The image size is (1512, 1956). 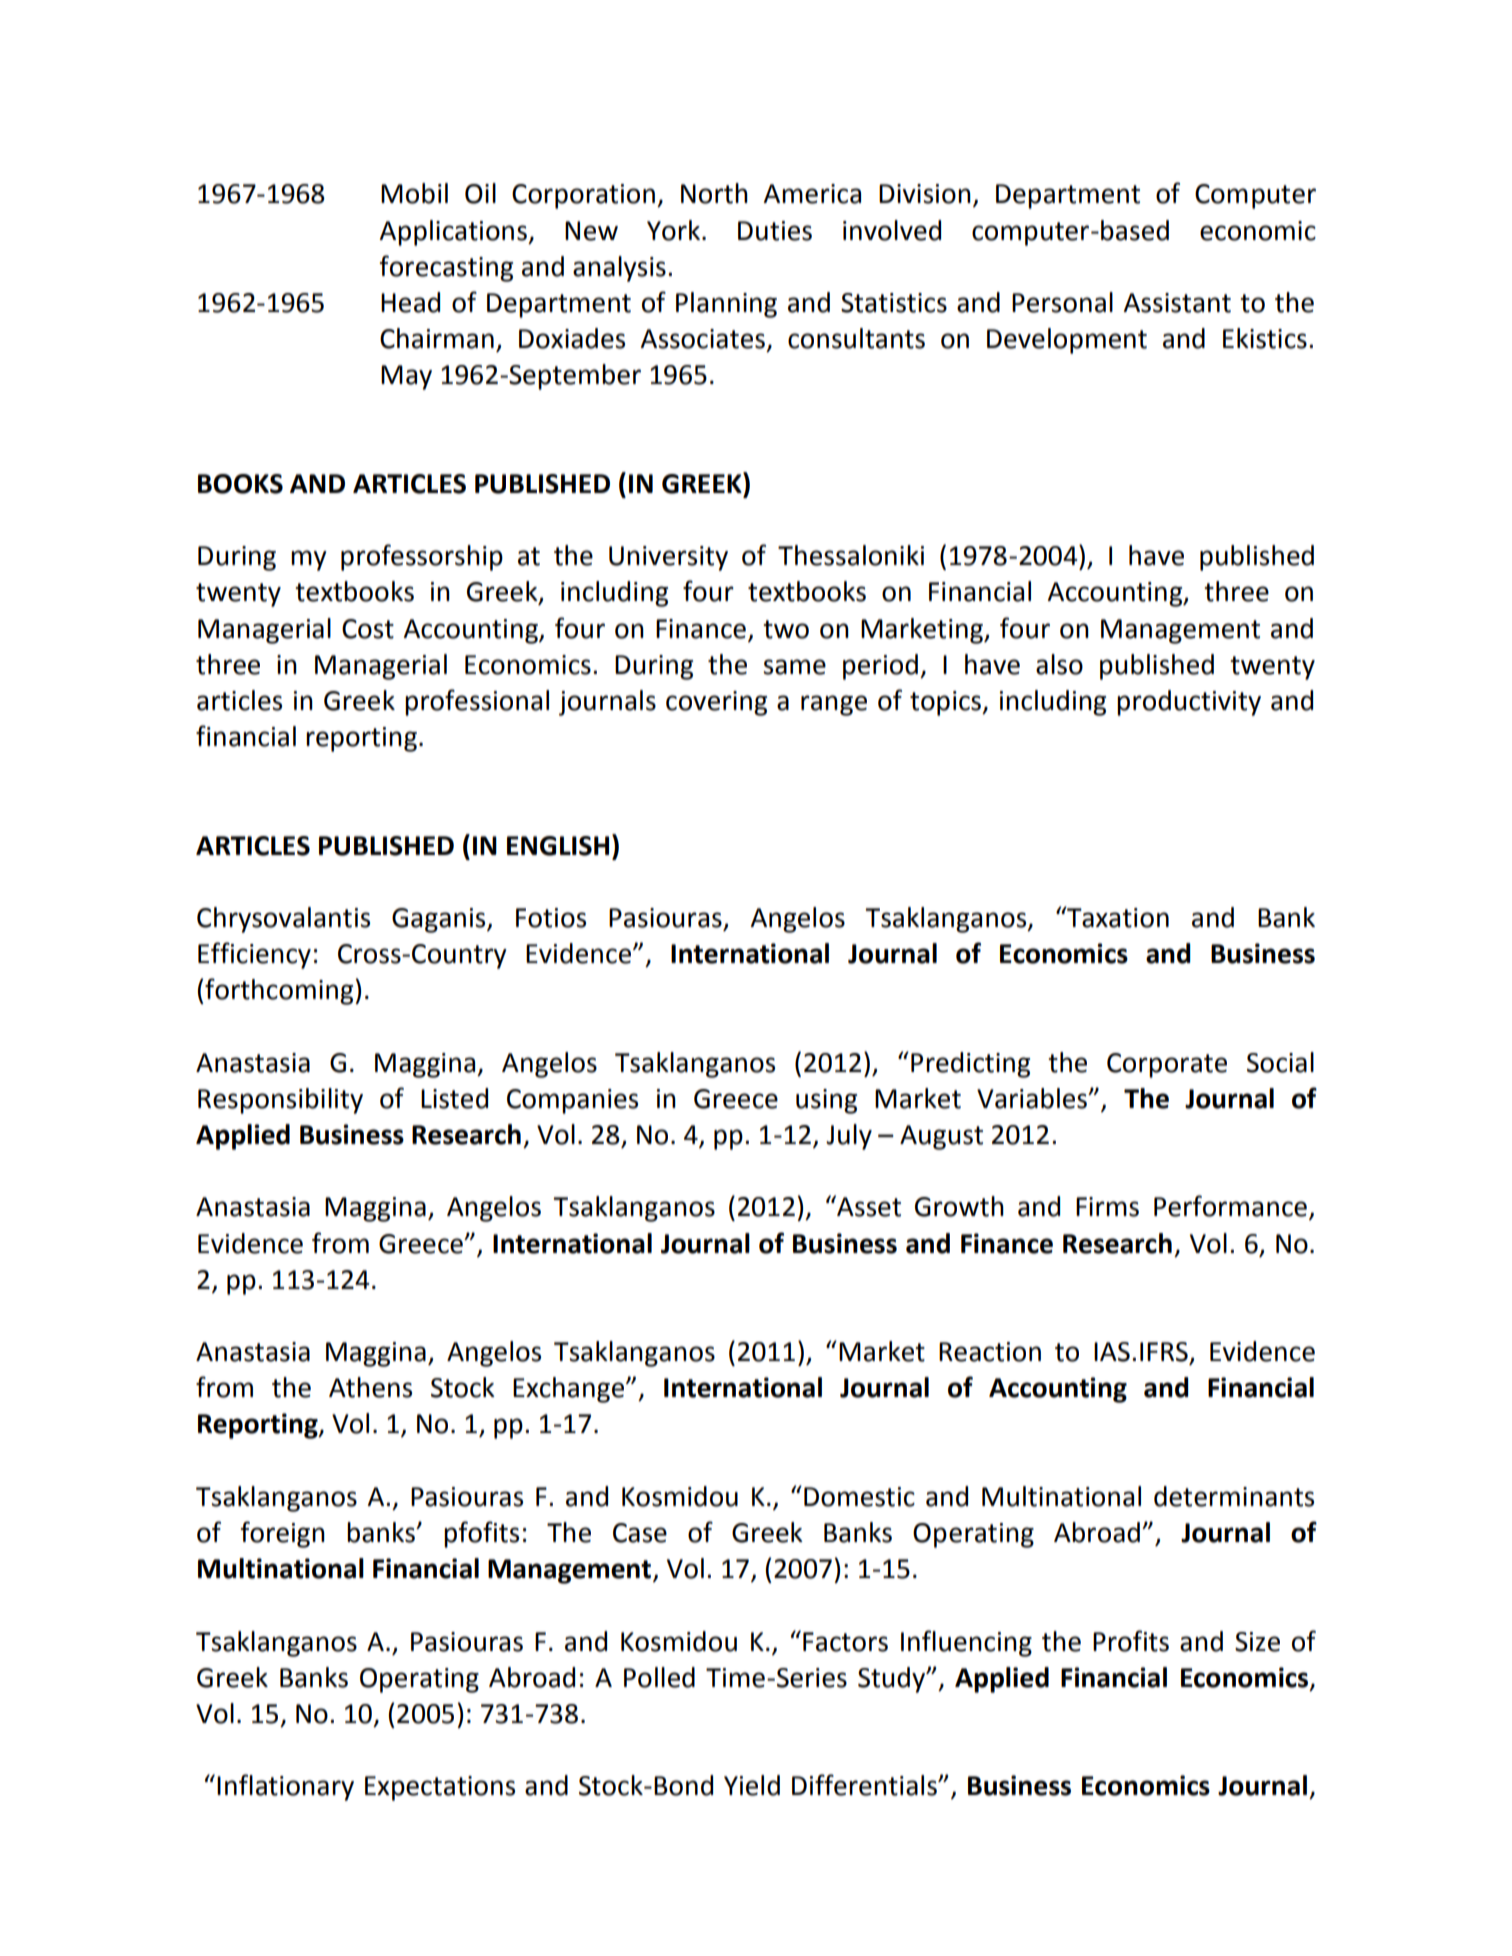 What do you see at coordinates (414, 193) in the image?
I see `Mobil` at bounding box center [414, 193].
